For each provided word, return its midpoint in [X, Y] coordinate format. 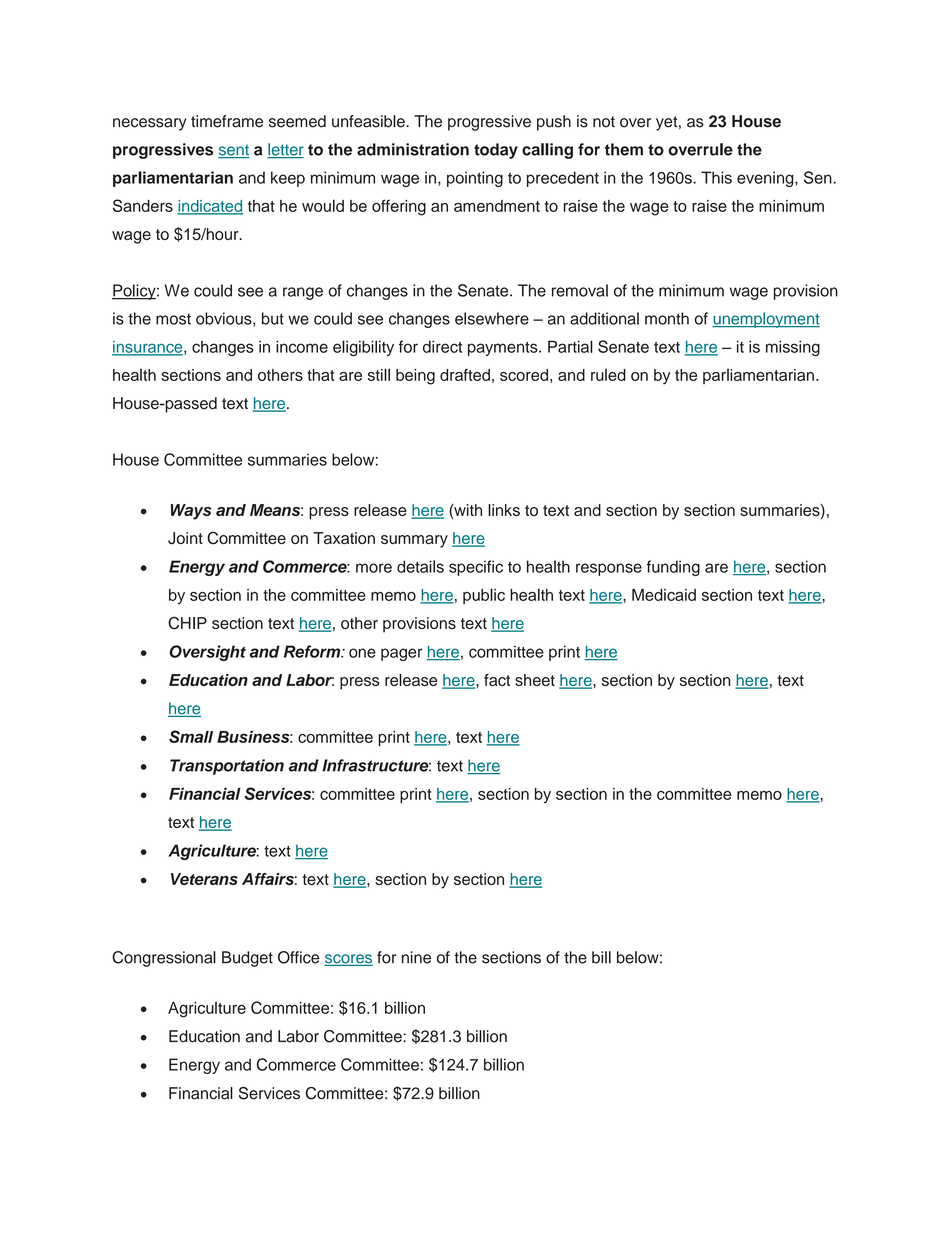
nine [416, 957]
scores [348, 960]
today [496, 151]
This [716, 177]
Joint [185, 538]
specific [476, 568]
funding [673, 568]
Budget [247, 959]
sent [233, 151]
